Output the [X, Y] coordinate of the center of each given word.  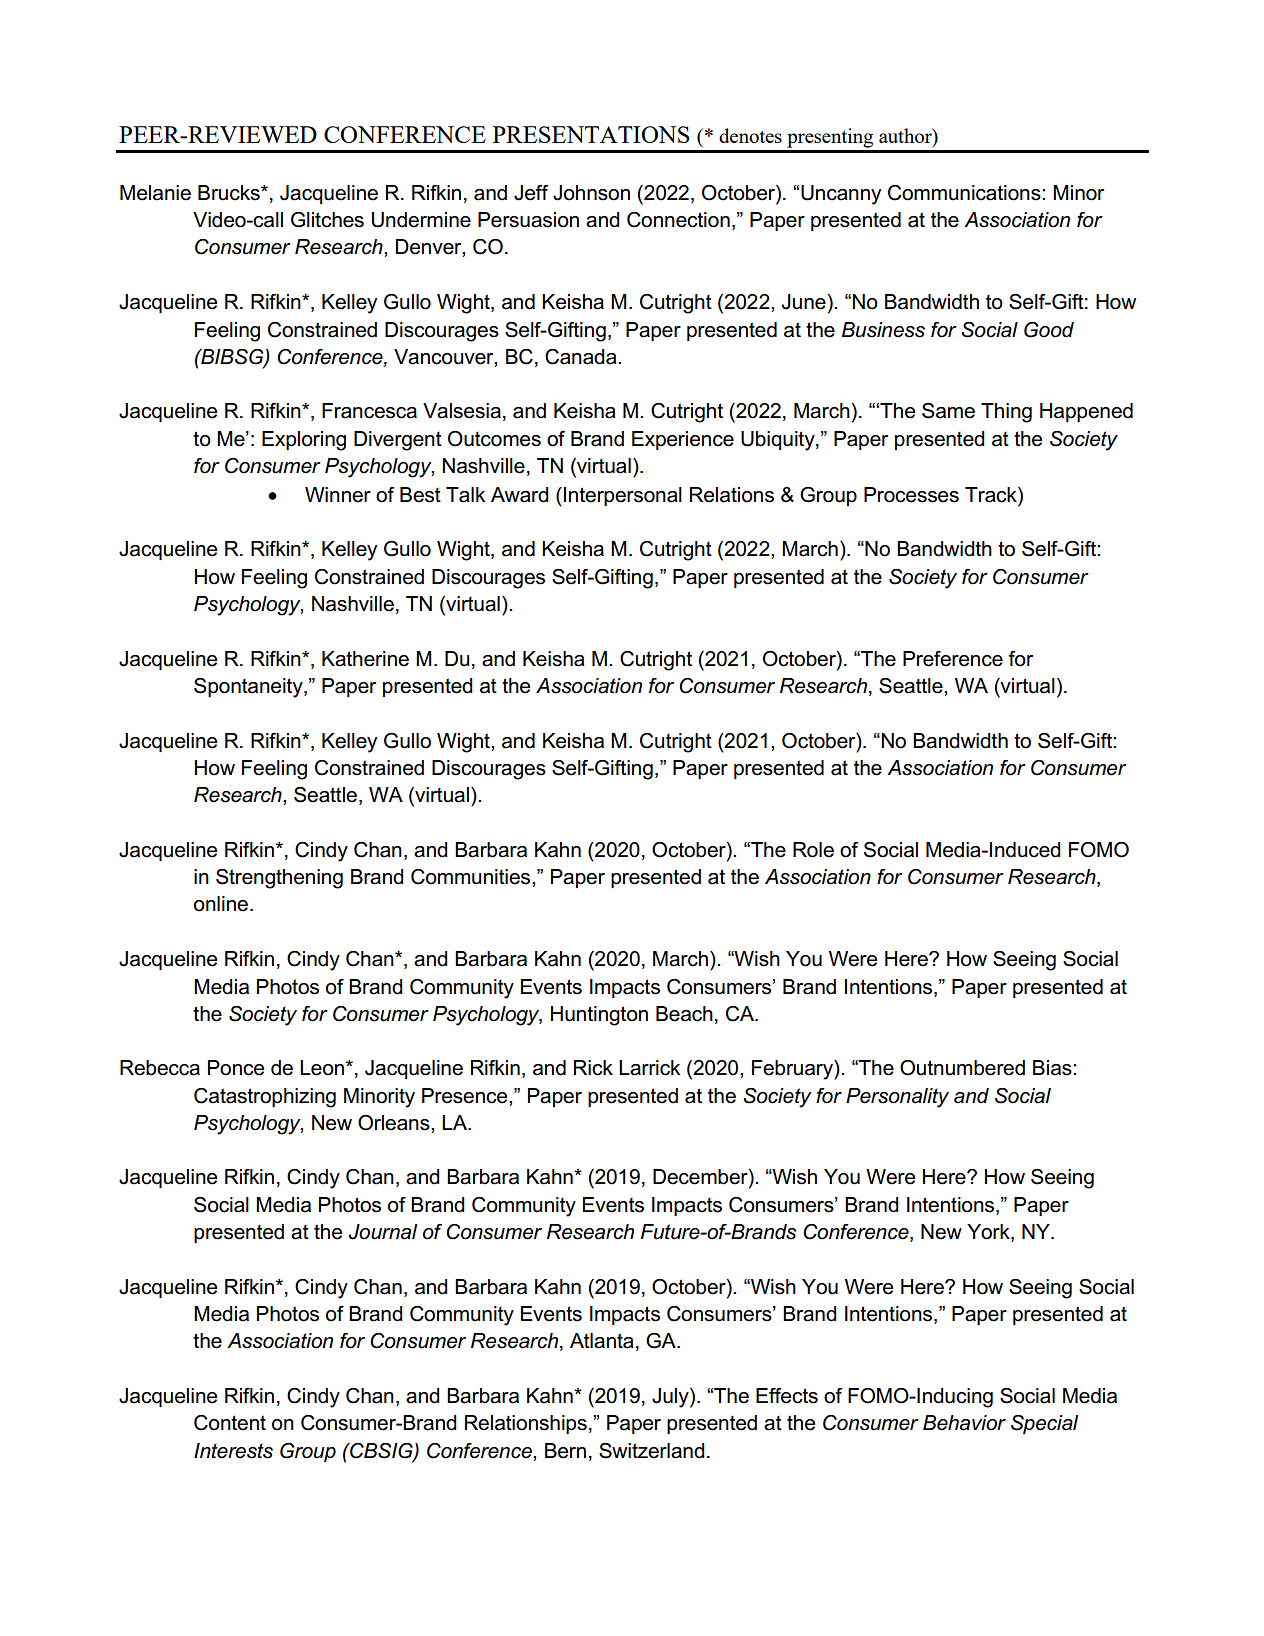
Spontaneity [249, 688]
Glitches [327, 220]
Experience [683, 440]
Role [813, 850]
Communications [965, 193]
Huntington [599, 1016]
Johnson [591, 193]
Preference [953, 659]
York [989, 1233]
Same [948, 411]
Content [230, 1423]
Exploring [304, 441]
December [701, 1178]
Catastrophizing [265, 1098]
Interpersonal [623, 496]
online [221, 904]
